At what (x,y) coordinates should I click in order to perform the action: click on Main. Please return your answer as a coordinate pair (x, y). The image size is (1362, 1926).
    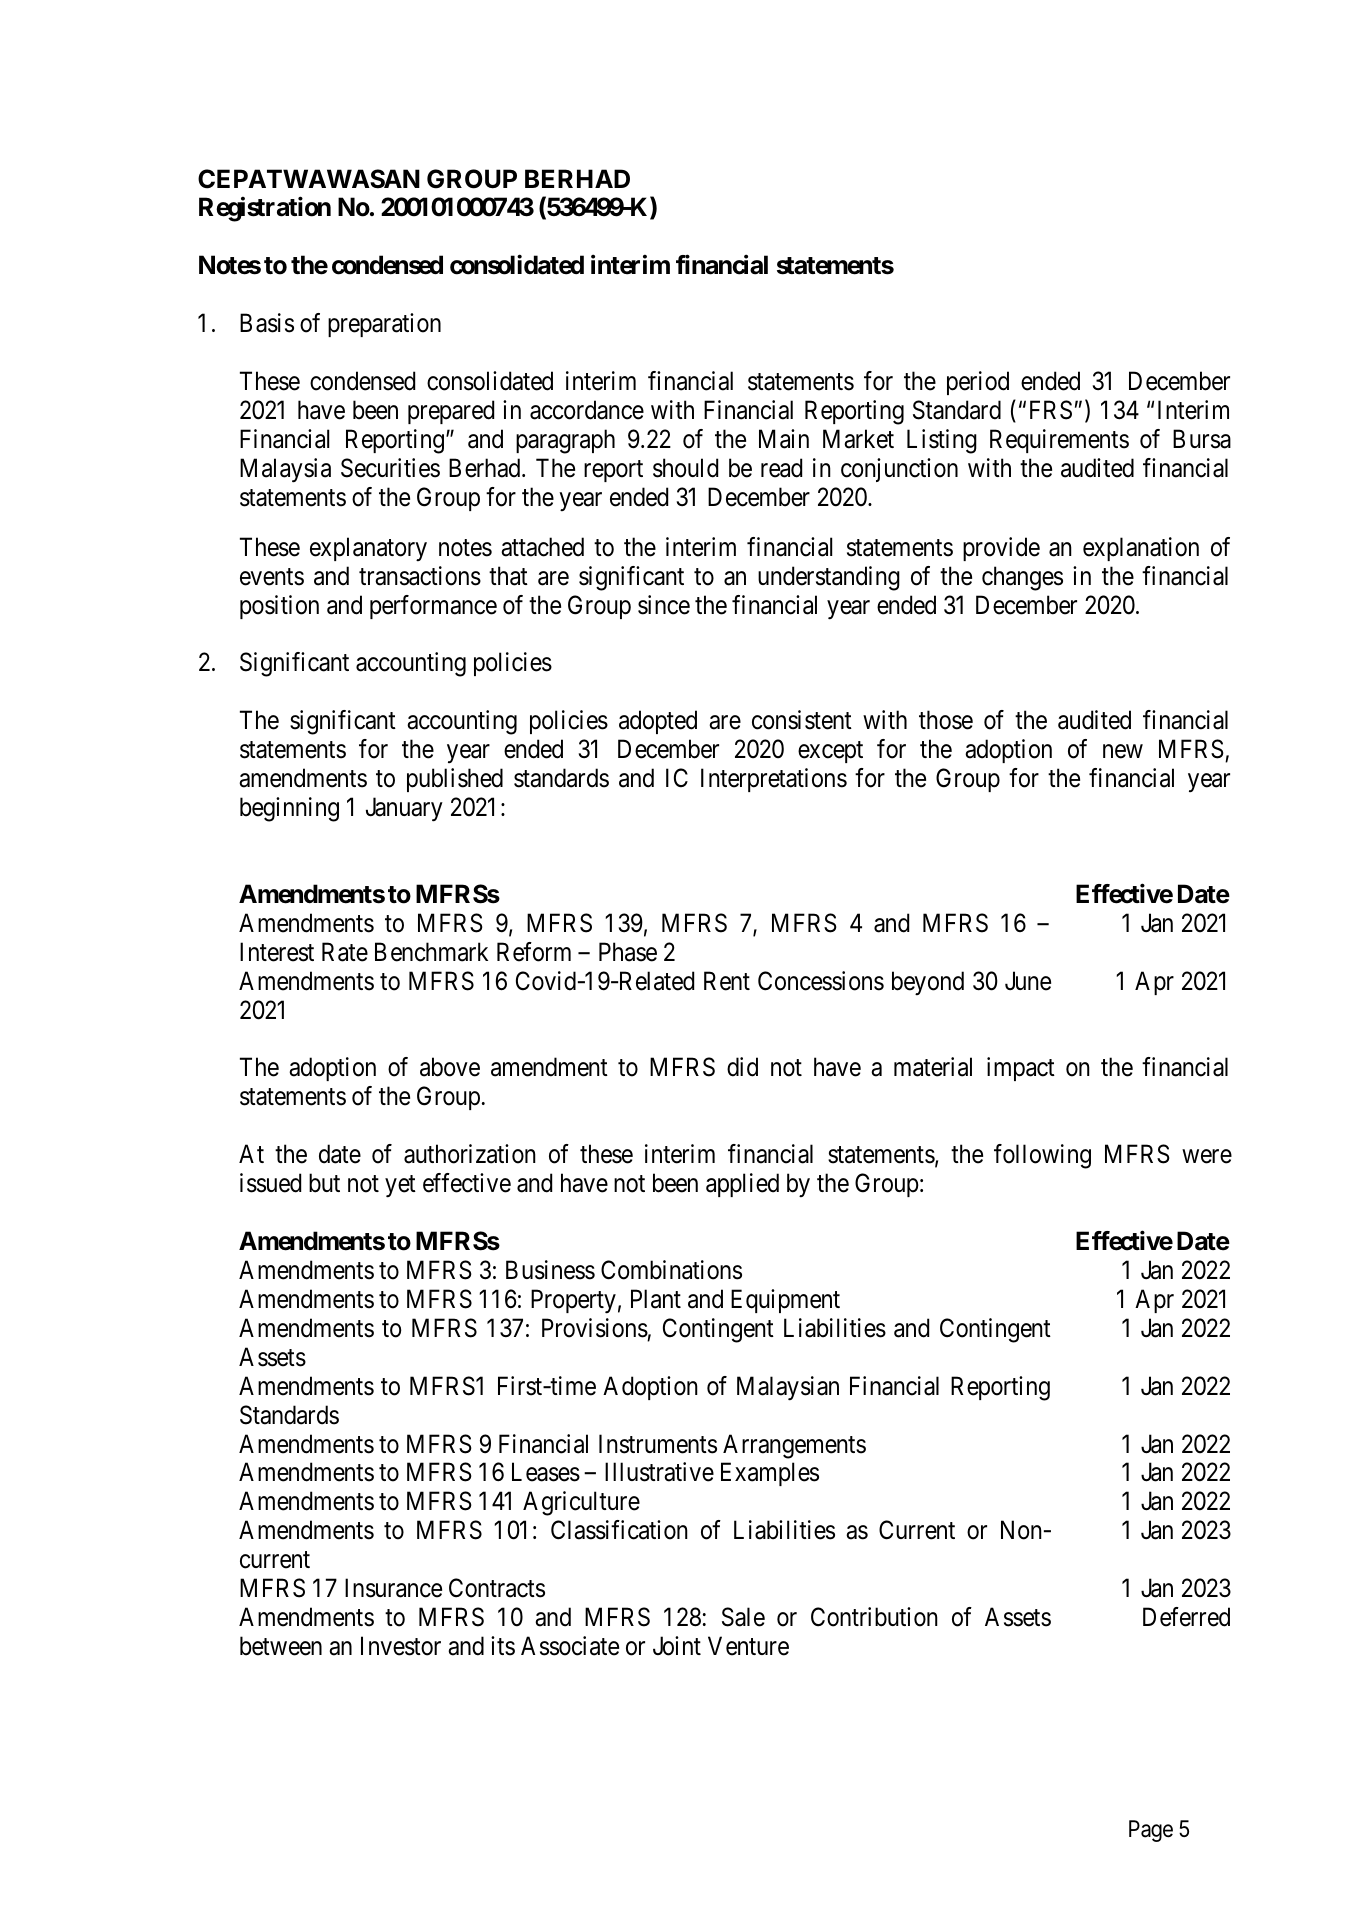
    Looking at the image, I should click on (784, 439).
